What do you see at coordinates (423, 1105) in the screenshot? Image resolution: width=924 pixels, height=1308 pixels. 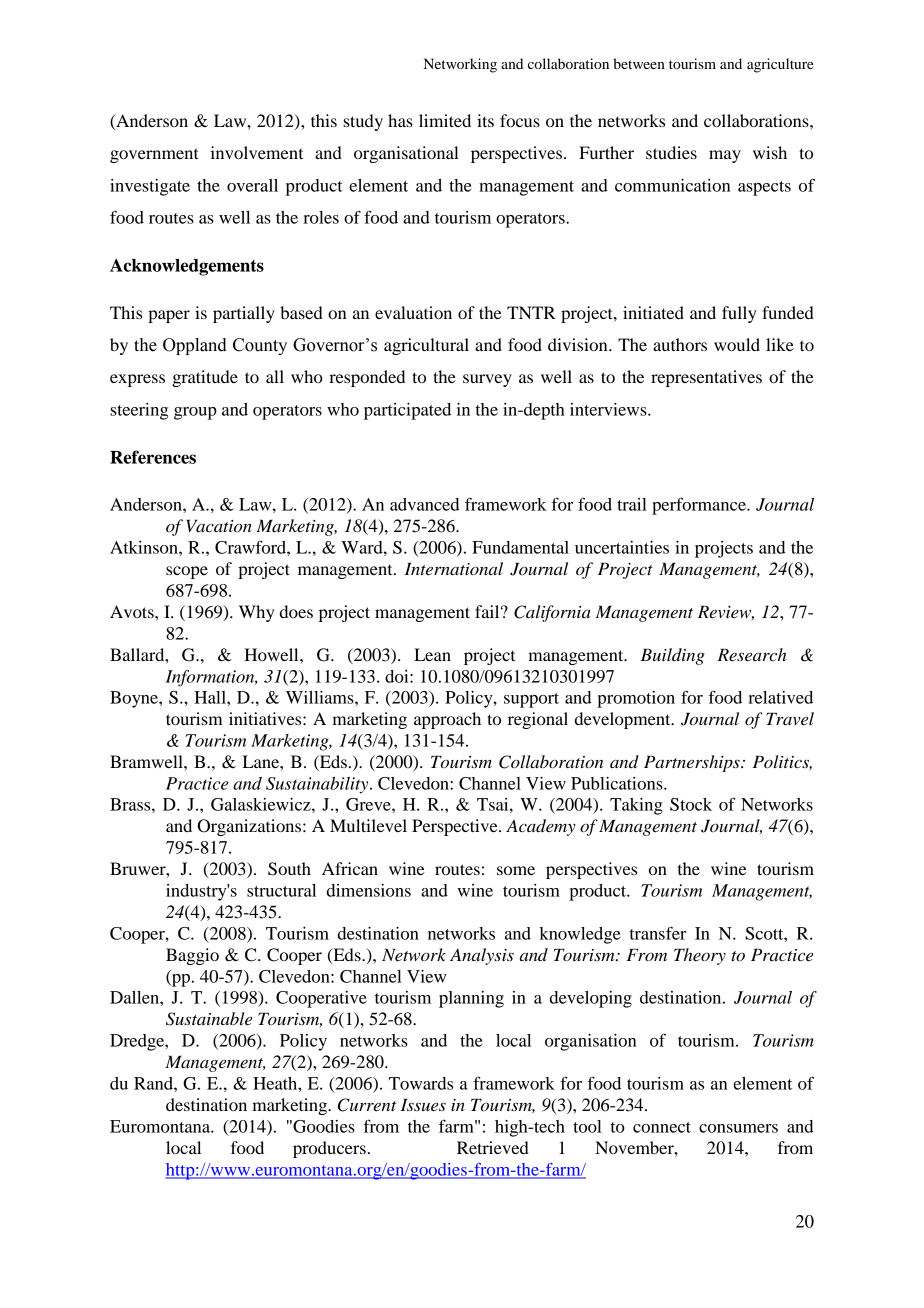 I see `Issues` at bounding box center [423, 1105].
